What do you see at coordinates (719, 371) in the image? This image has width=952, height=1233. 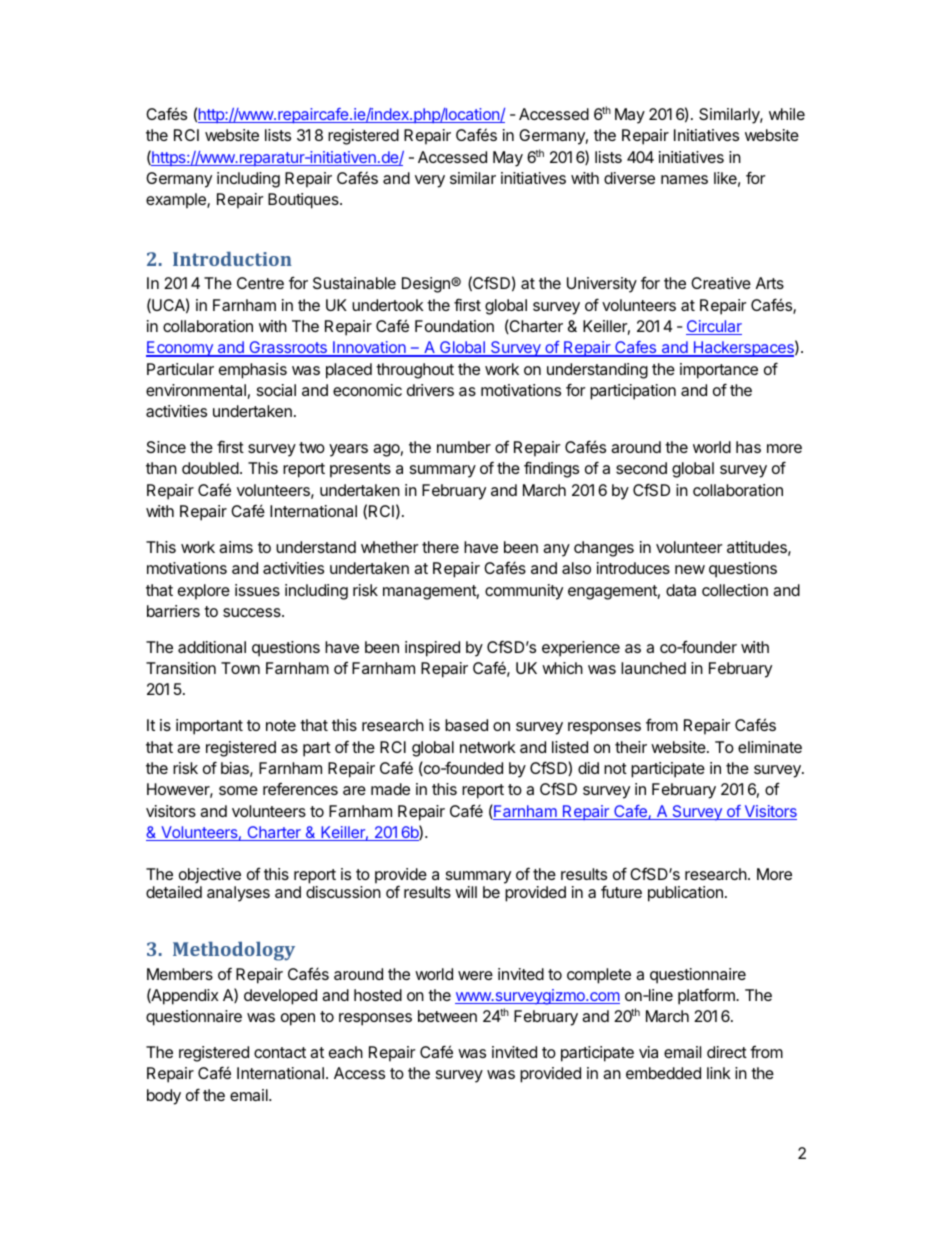 I see `importance` at bounding box center [719, 371].
